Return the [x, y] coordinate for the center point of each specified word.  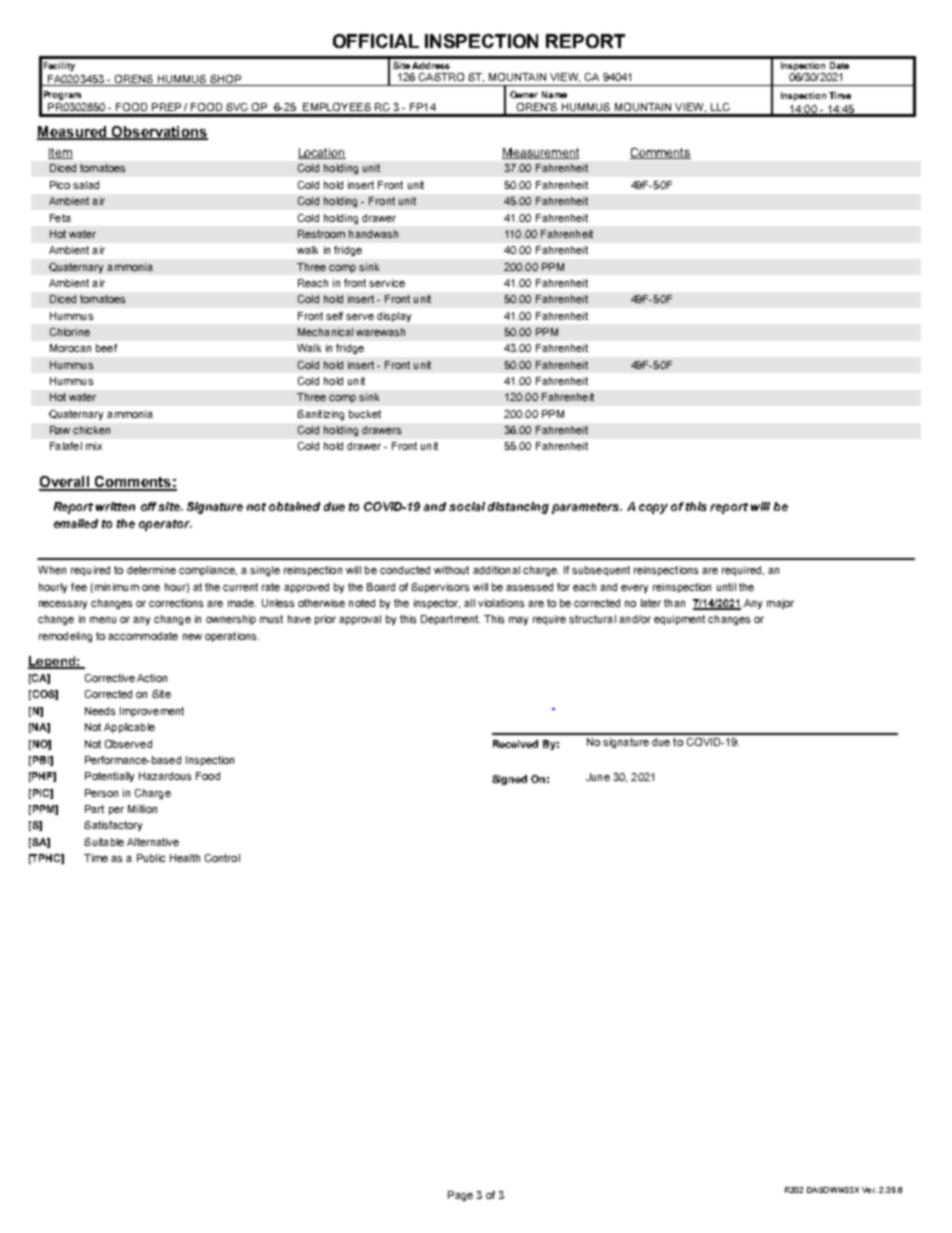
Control [222, 858]
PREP [166, 107]
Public [151, 858]
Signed [509, 780]
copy [653, 509]
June [598, 777]
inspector [437, 604]
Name [554, 94]
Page [460, 1196]
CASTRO [441, 77]
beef [106, 348]
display [394, 317]
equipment [679, 620]
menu [103, 620]
